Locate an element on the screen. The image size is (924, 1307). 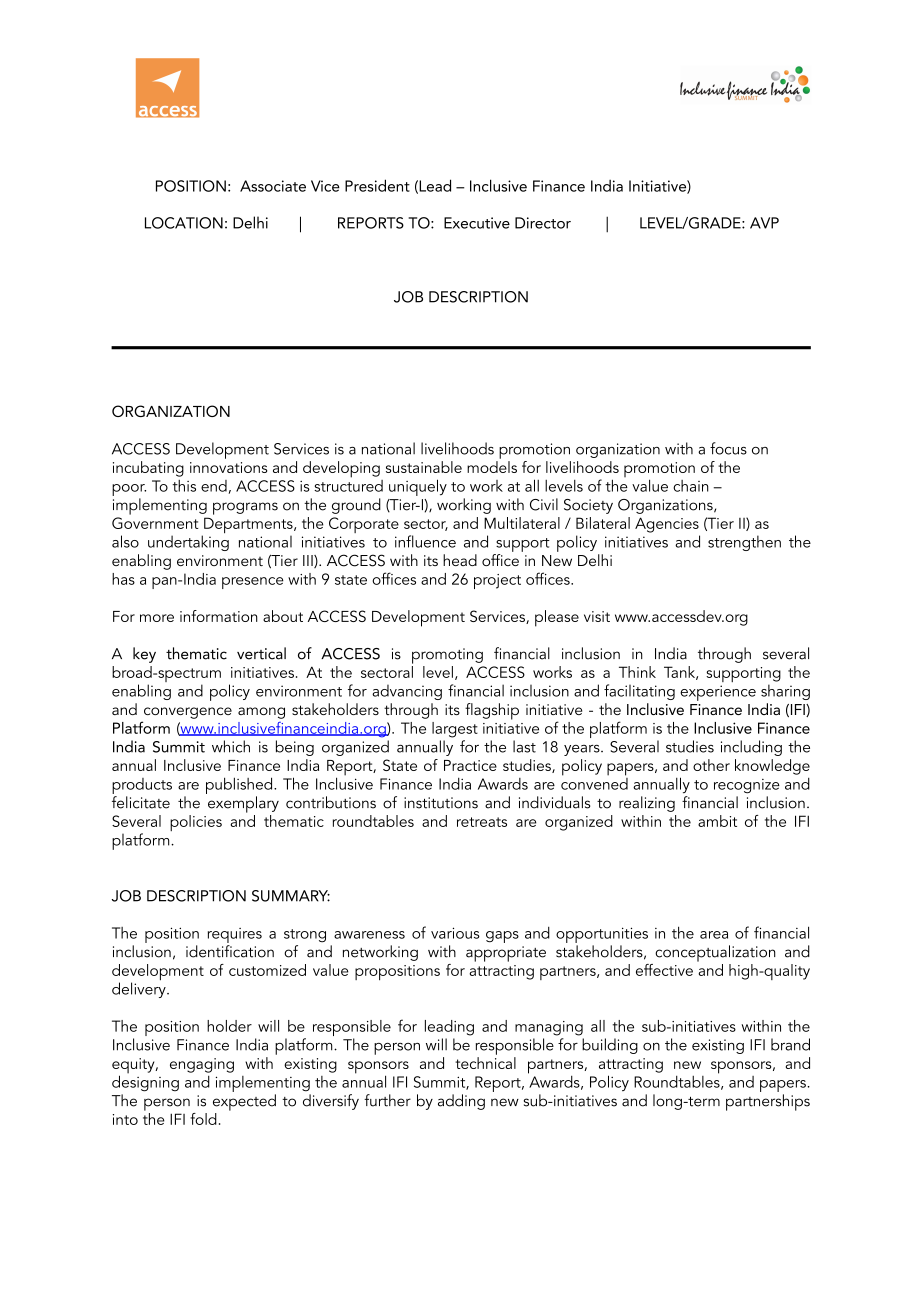
ambit is located at coordinates (717, 821).
